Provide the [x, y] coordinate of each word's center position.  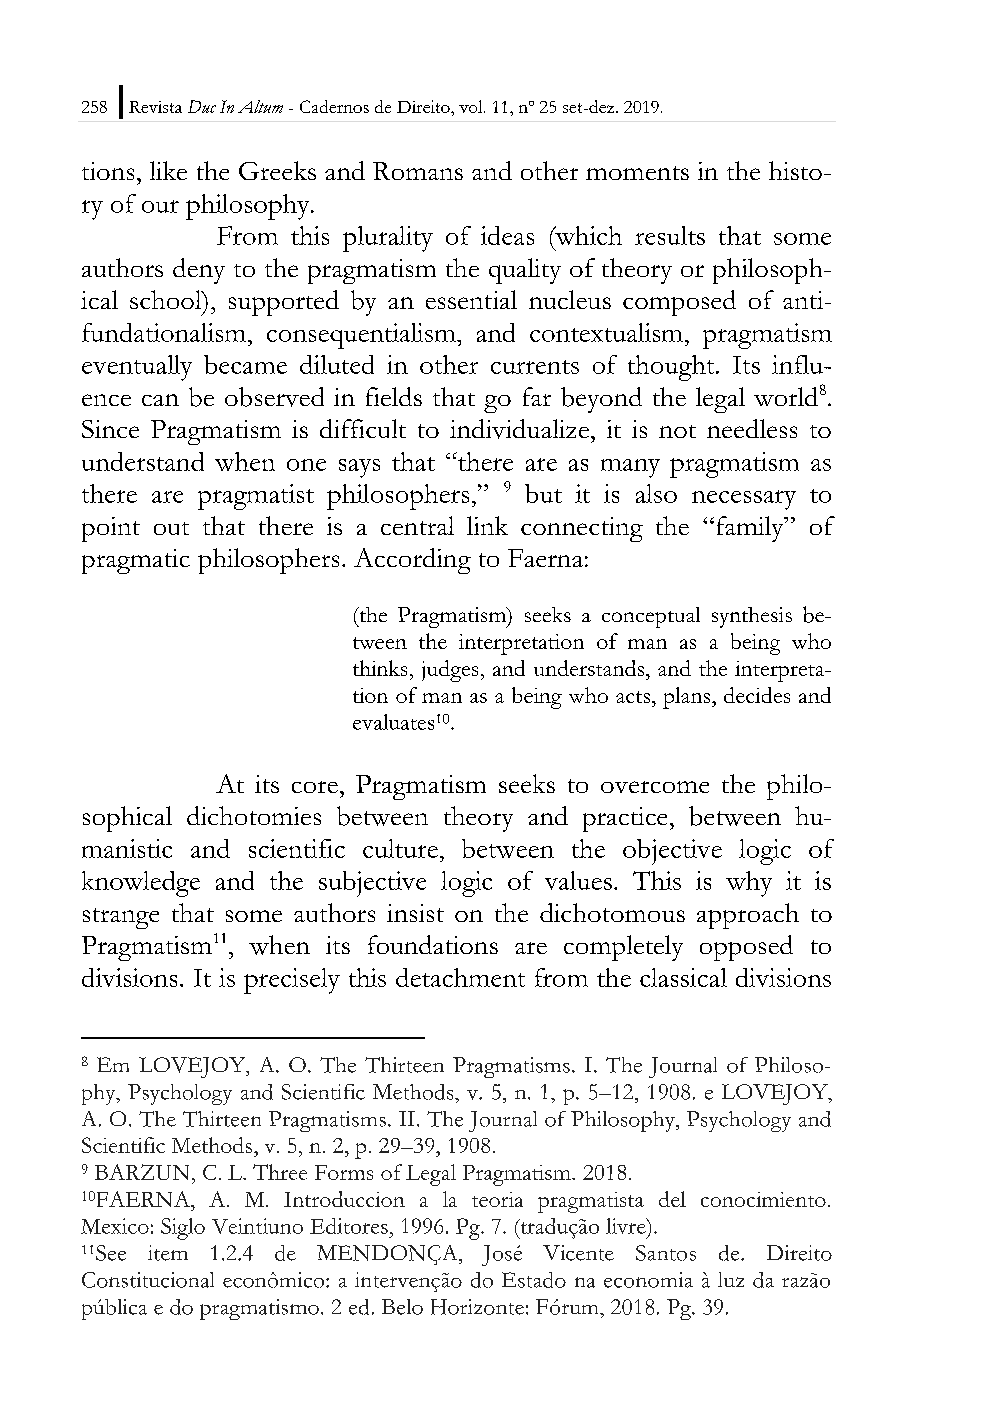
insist [415, 913]
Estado [534, 1280]
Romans [418, 171]
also [656, 493]
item [168, 1253]
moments [637, 173]
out [171, 528]
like [168, 170]
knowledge [141, 884]
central [417, 525]
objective [672, 852]
